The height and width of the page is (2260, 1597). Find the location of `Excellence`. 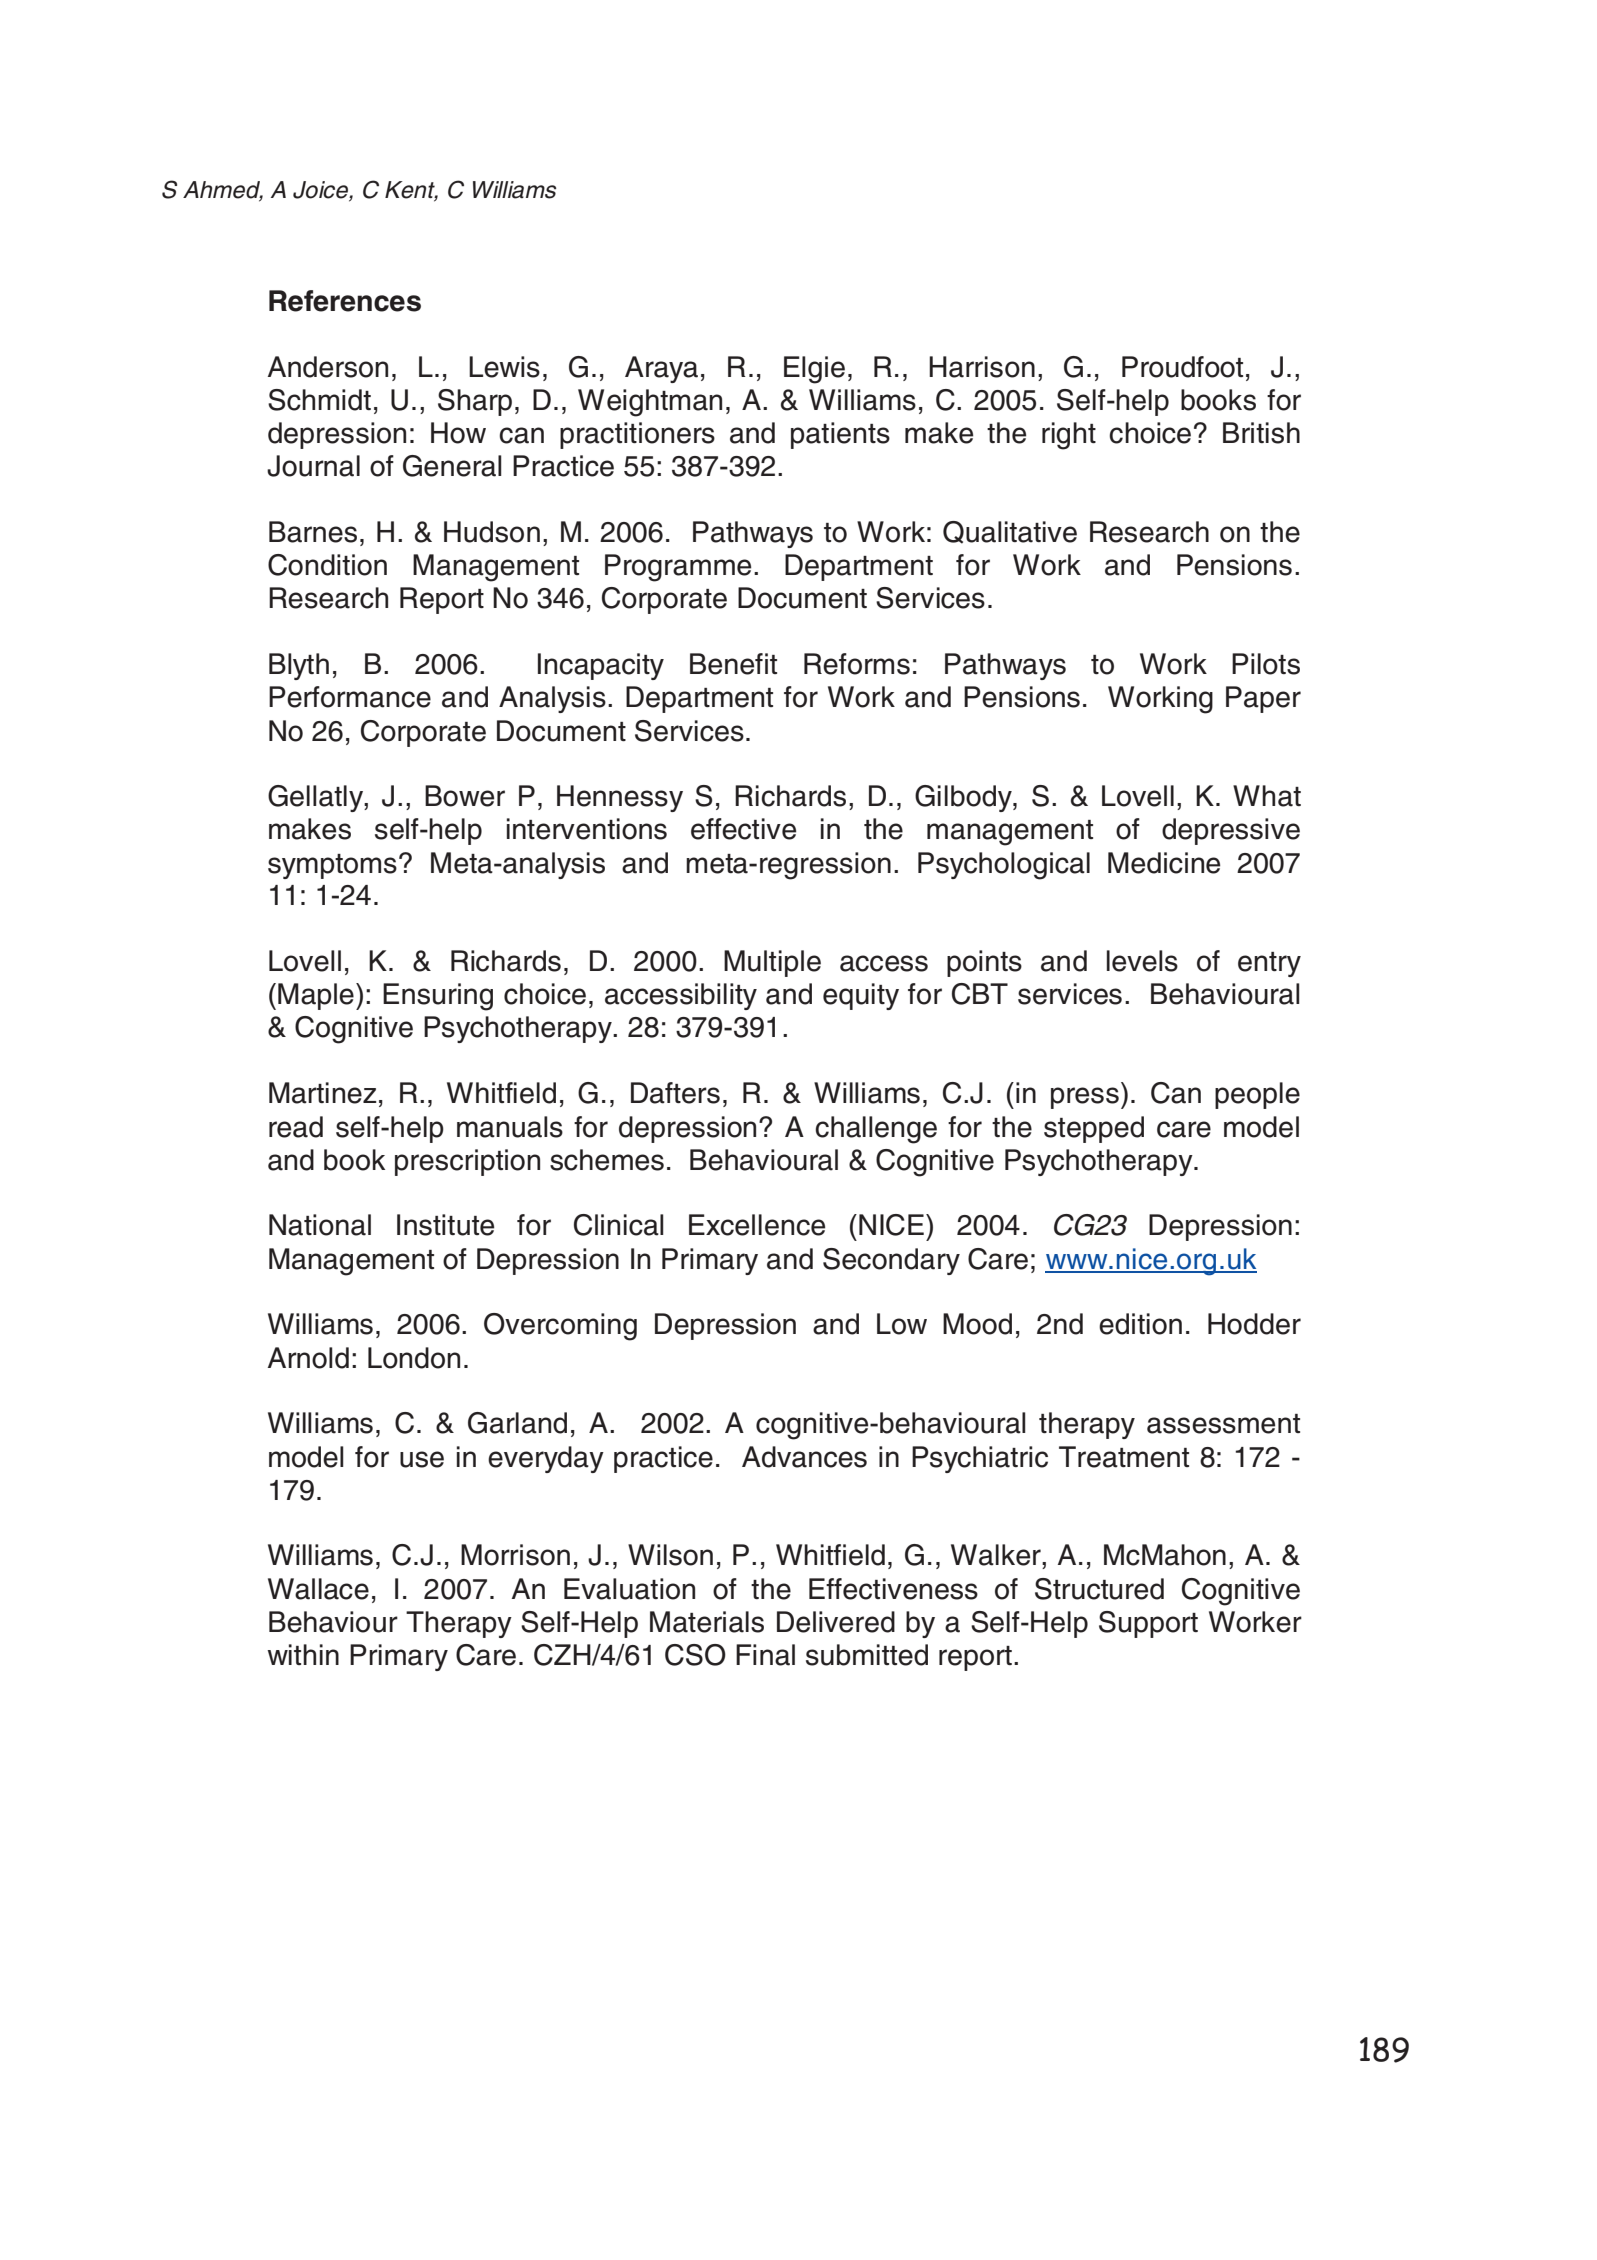

Excellence is located at coordinates (757, 1225).
